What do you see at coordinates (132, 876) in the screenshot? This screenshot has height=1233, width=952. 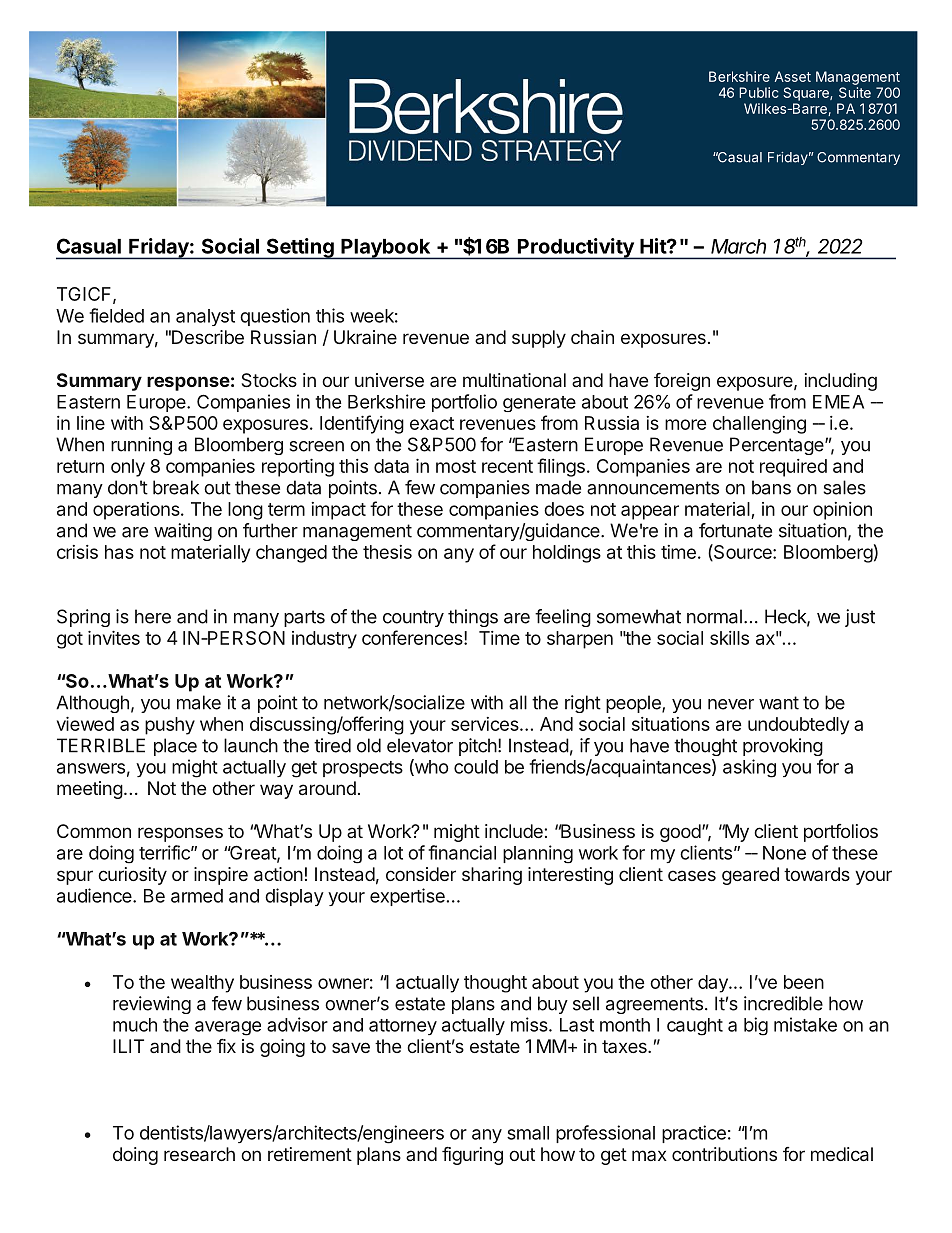 I see `curiosity` at bounding box center [132, 876].
